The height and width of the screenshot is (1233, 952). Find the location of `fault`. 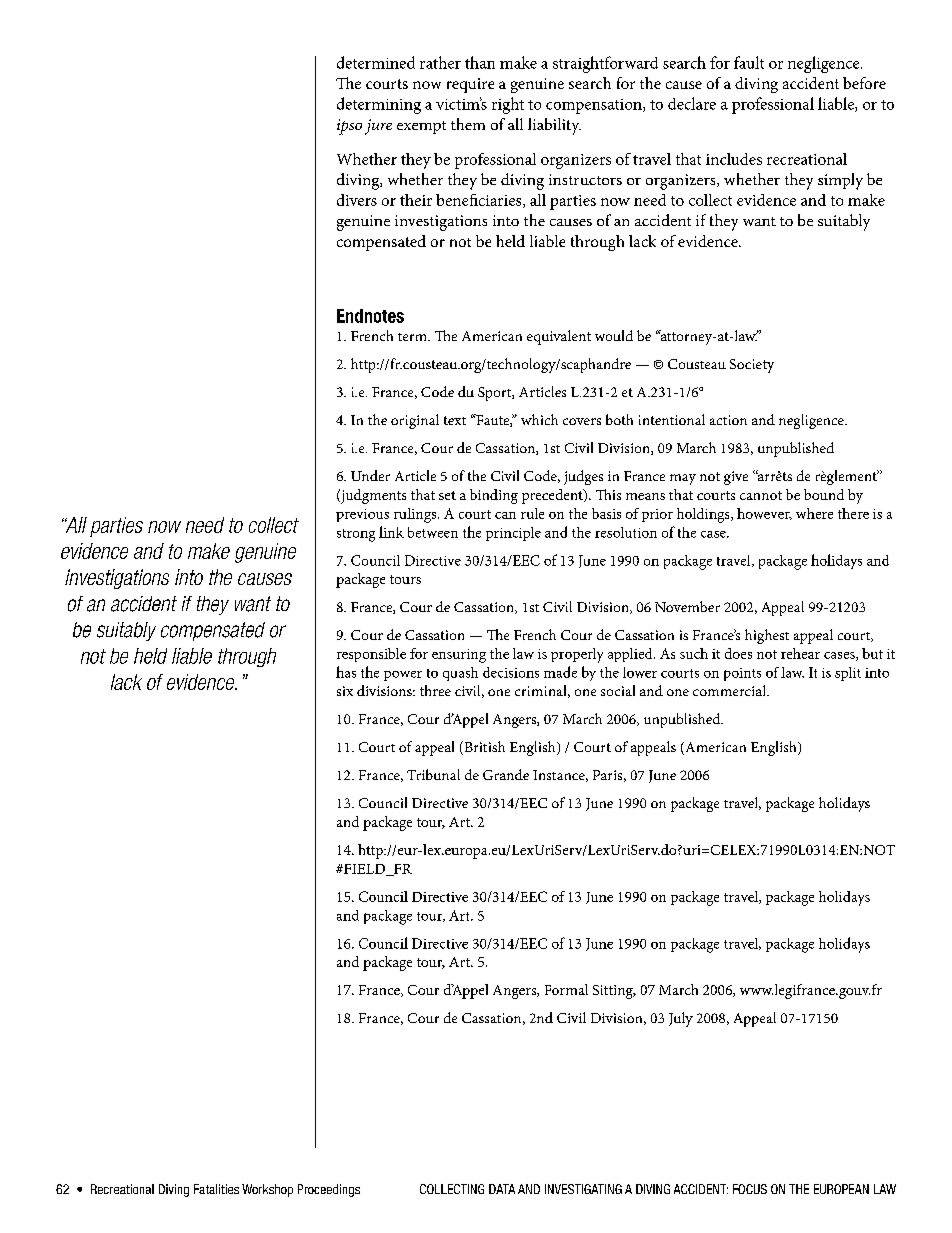

fault is located at coordinates (749, 62).
